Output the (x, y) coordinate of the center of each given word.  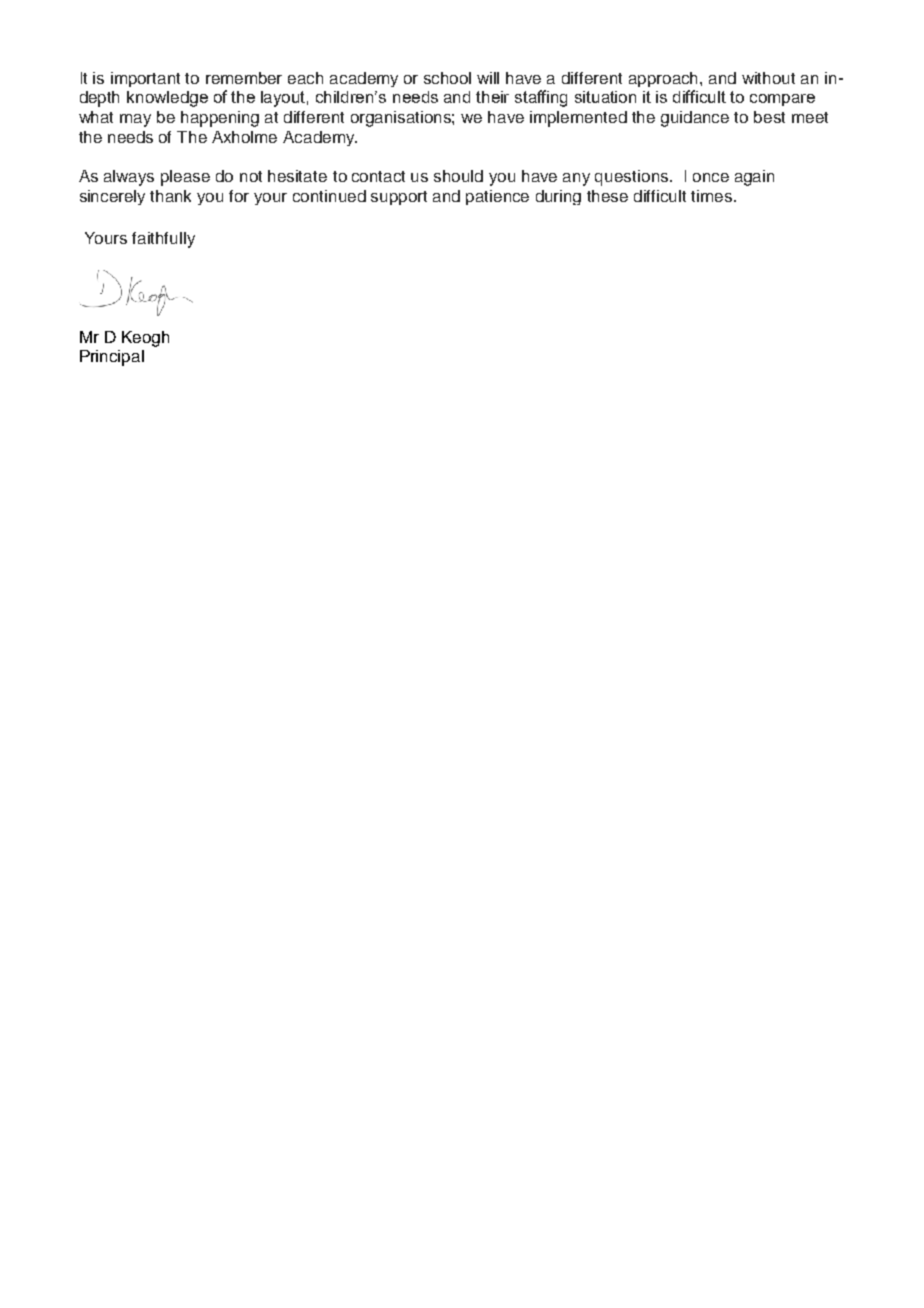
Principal (112, 358)
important (145, 79)
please (185, 178)
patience (497, 197)
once (711, 177)
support (399, 198)
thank (170, 196)
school (447, 78)
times (713, 196)
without (768, 78)
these (607, 196)
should (458, 176)
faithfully (163, 240)
